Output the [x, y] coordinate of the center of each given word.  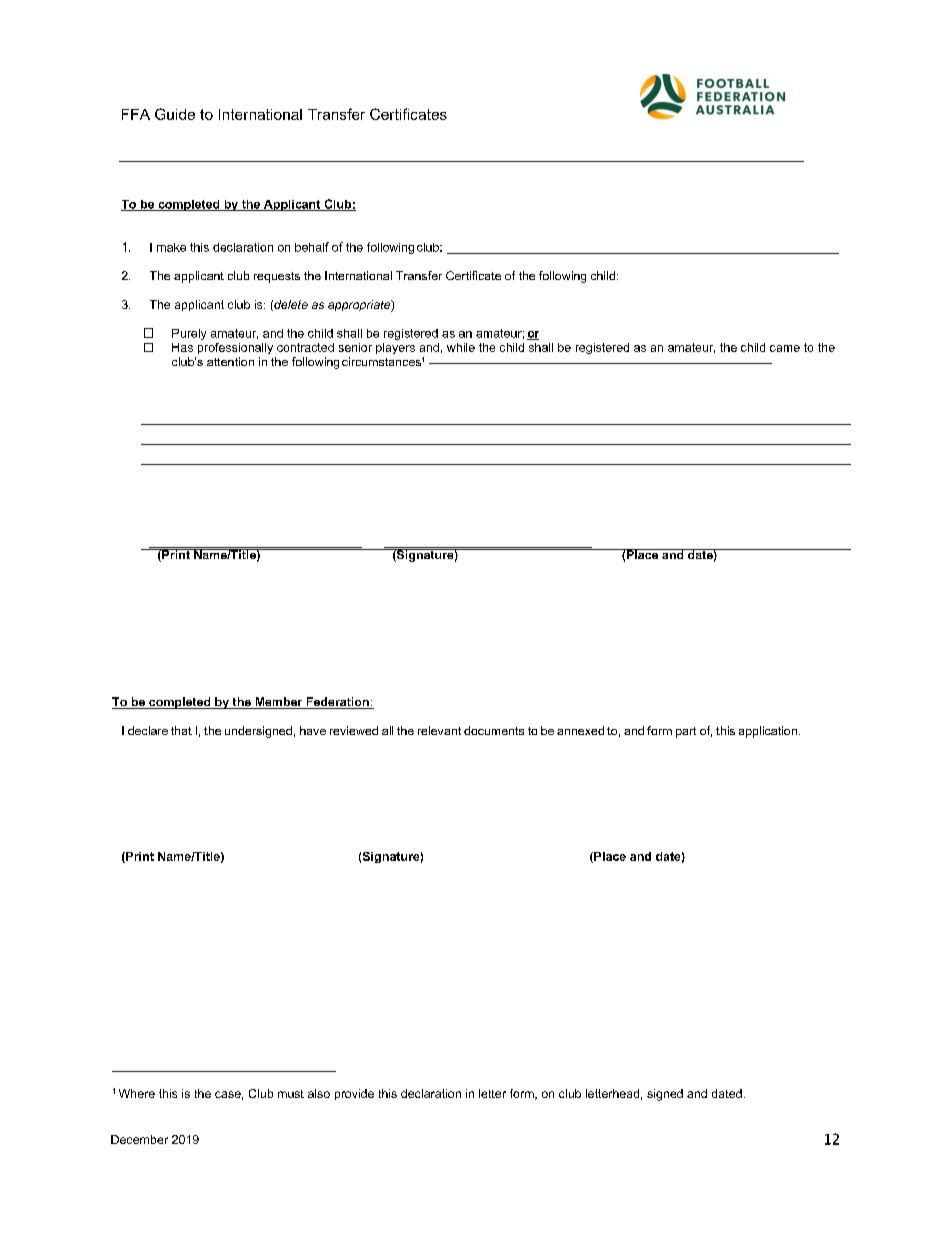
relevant [439, 730]
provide [354, 1094]
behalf [312, 247]
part [686, 732]
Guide [175, 114]
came [785, 348]
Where [137, 1093]
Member [279, 703]
